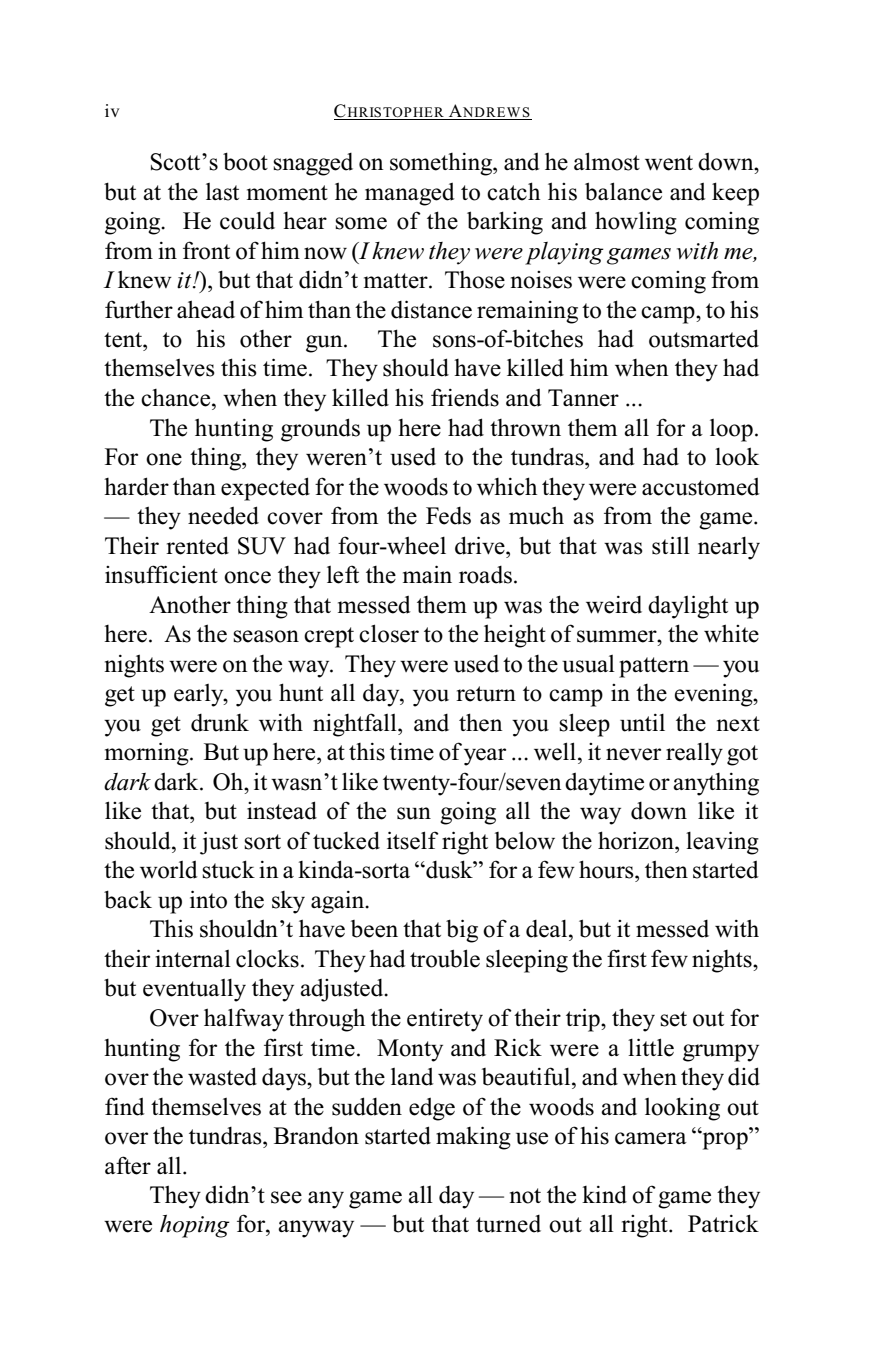 The height and width of the screenshot is (1345, 896). Describe the element at coordinates (195, 1226) in the screenshot. I see `hoping` at that location.
